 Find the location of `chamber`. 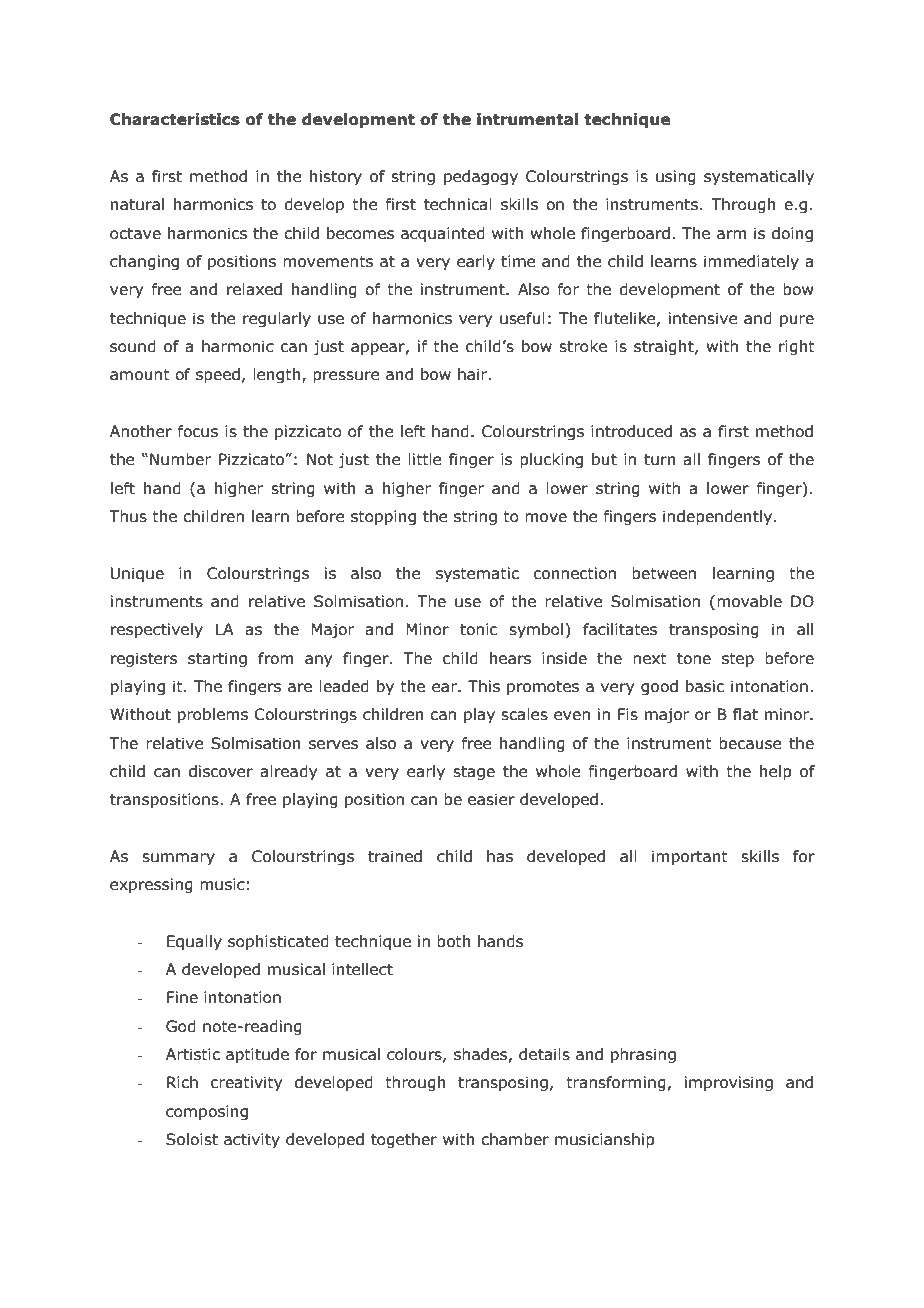

chamber is located at coordinates (515, 1139).
